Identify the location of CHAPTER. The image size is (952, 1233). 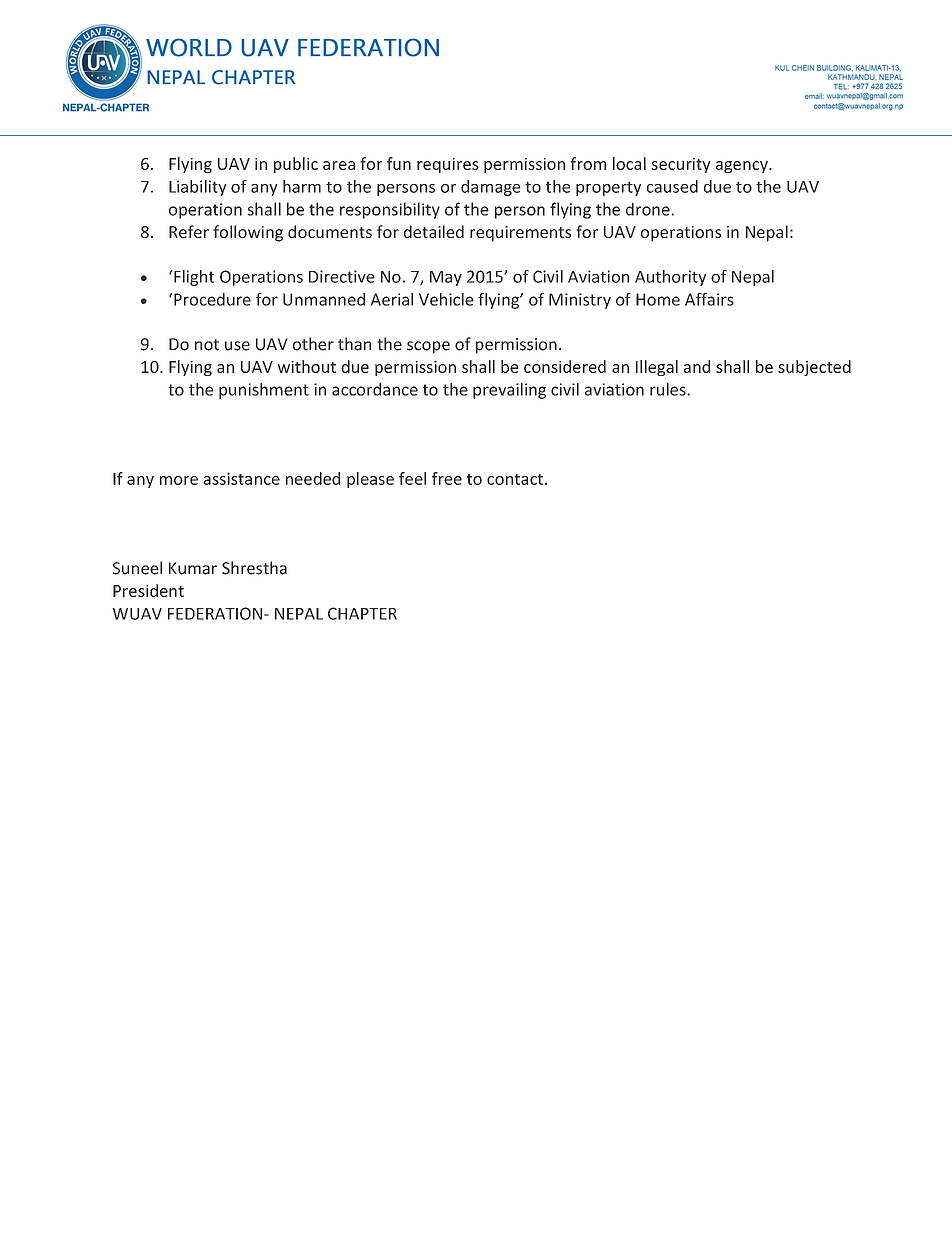
(362, 613).
